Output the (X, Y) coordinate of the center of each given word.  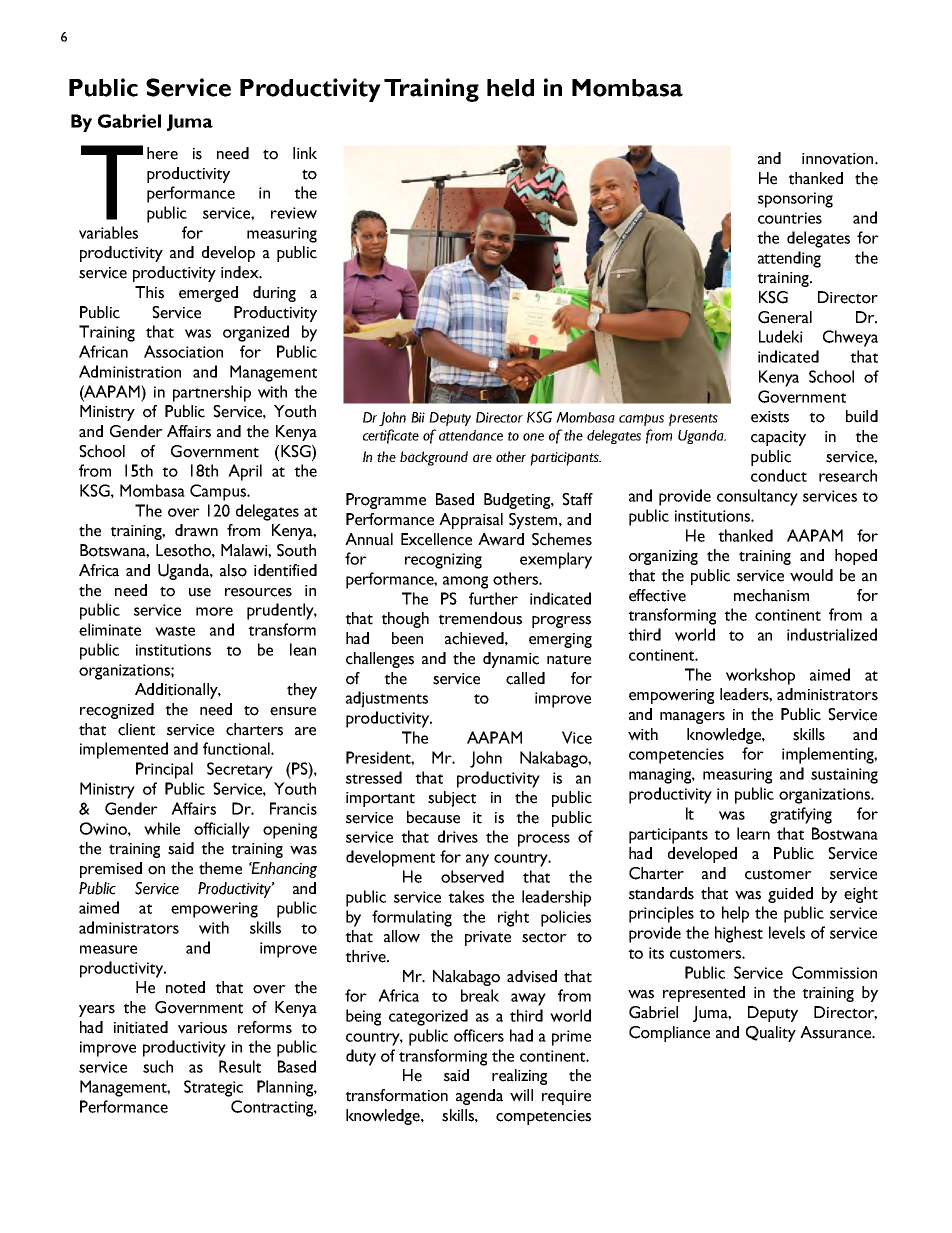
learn (753, 833)
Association (183, 351)
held (510, 88)
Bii (418, 417)
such (158, 1066)
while (162, 828)
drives (458, 836)
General (785, 317)
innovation (839, 159)
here (162, 153)
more (214, 611)
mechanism (771, 595)
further (493, 598)
